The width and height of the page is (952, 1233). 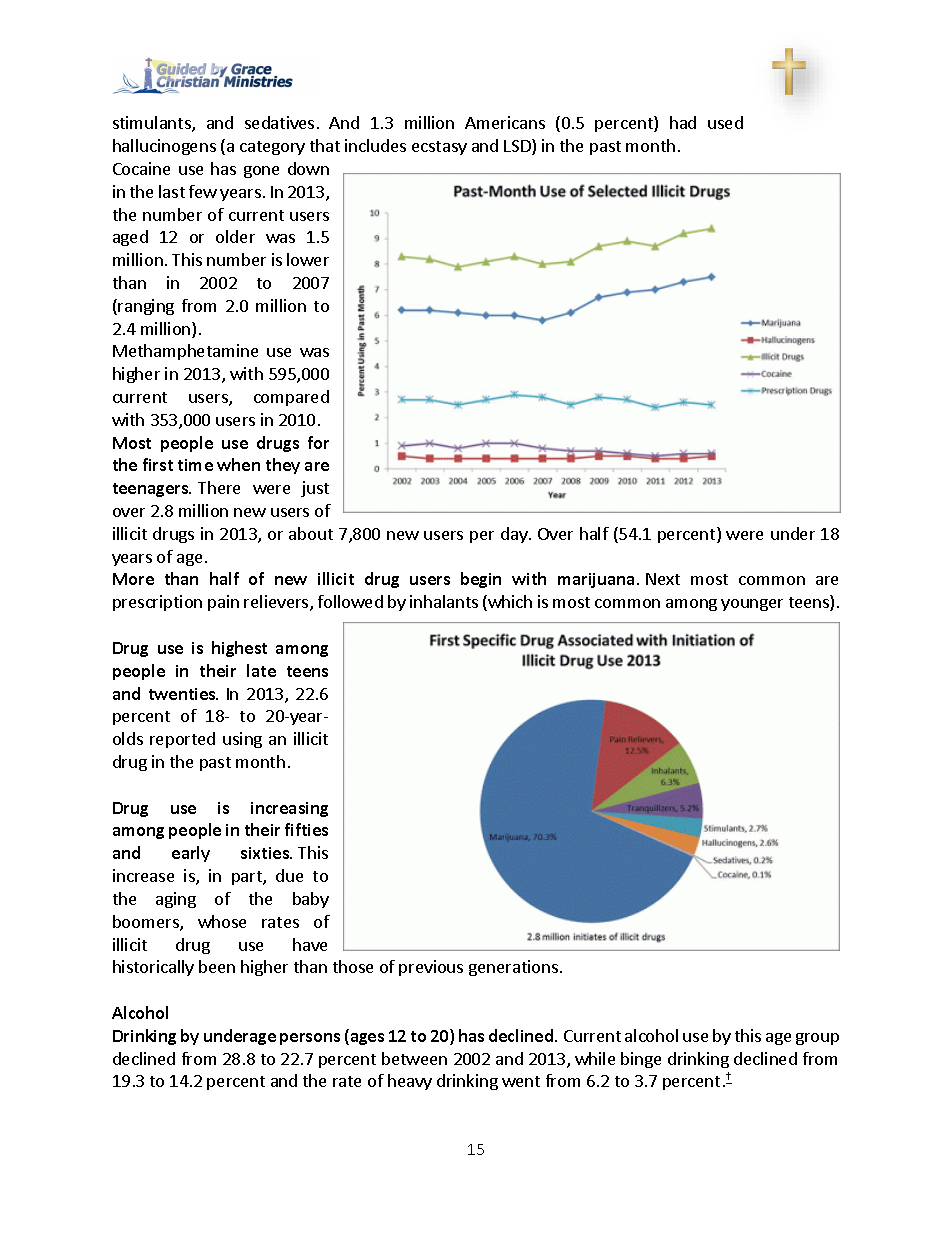 What do you see at coordinates (752, 605) in the page?
I see `younger` at bounding box center [752, 605].
